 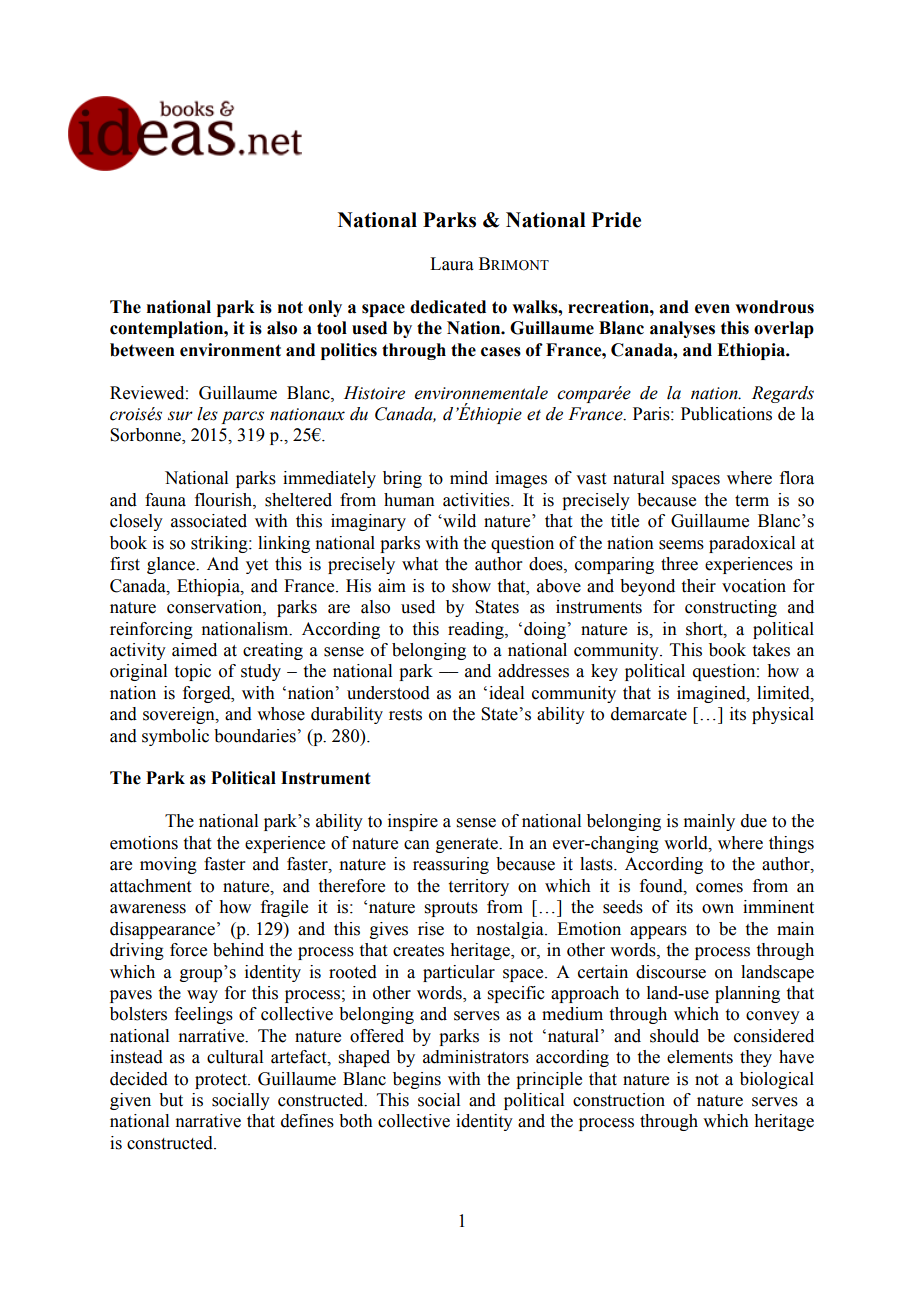 What do you see at coordinates (193, 672) in the screenshot?
I see `topic` at bounding box center [193, 672].
